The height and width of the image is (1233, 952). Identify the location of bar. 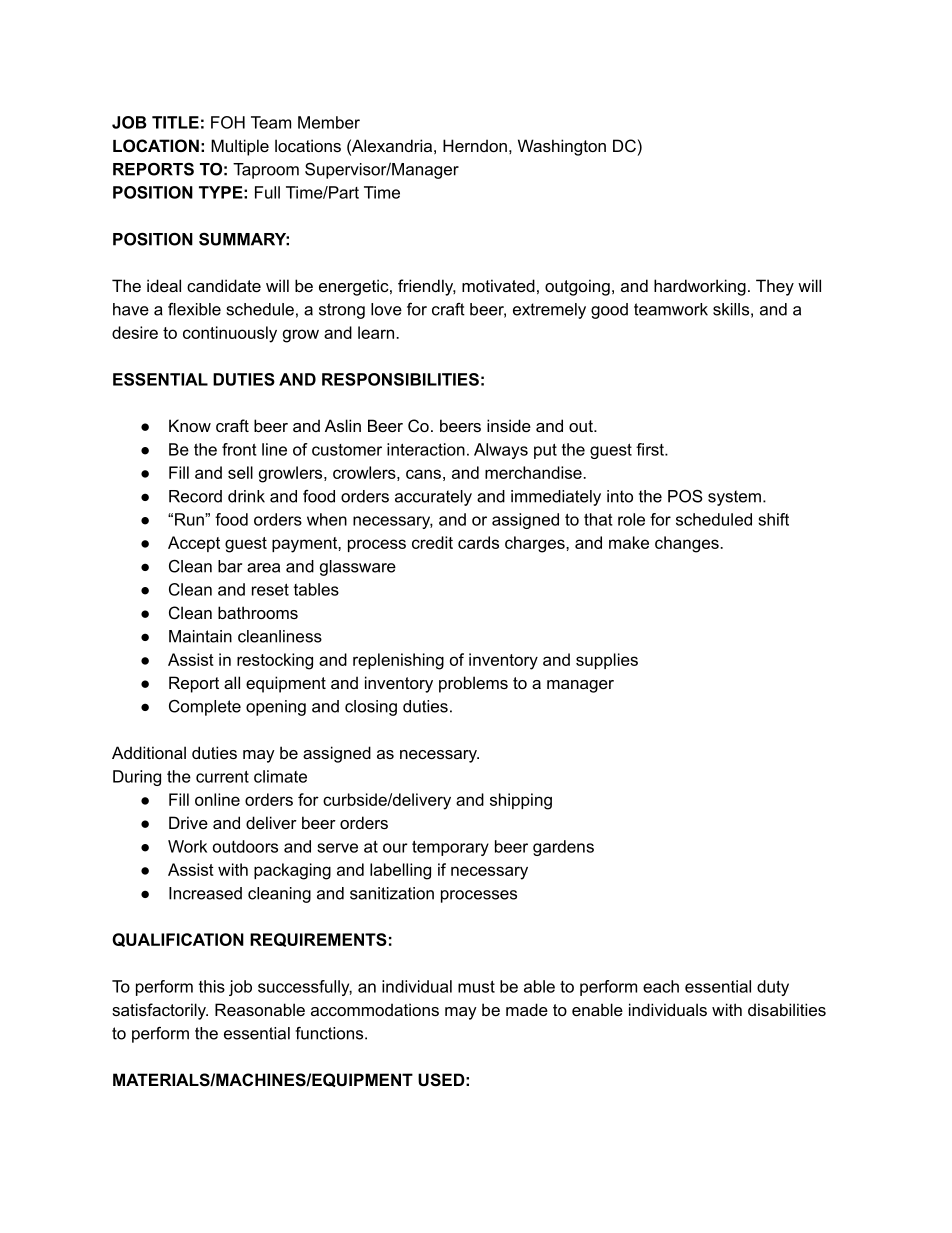
(230, 566).
